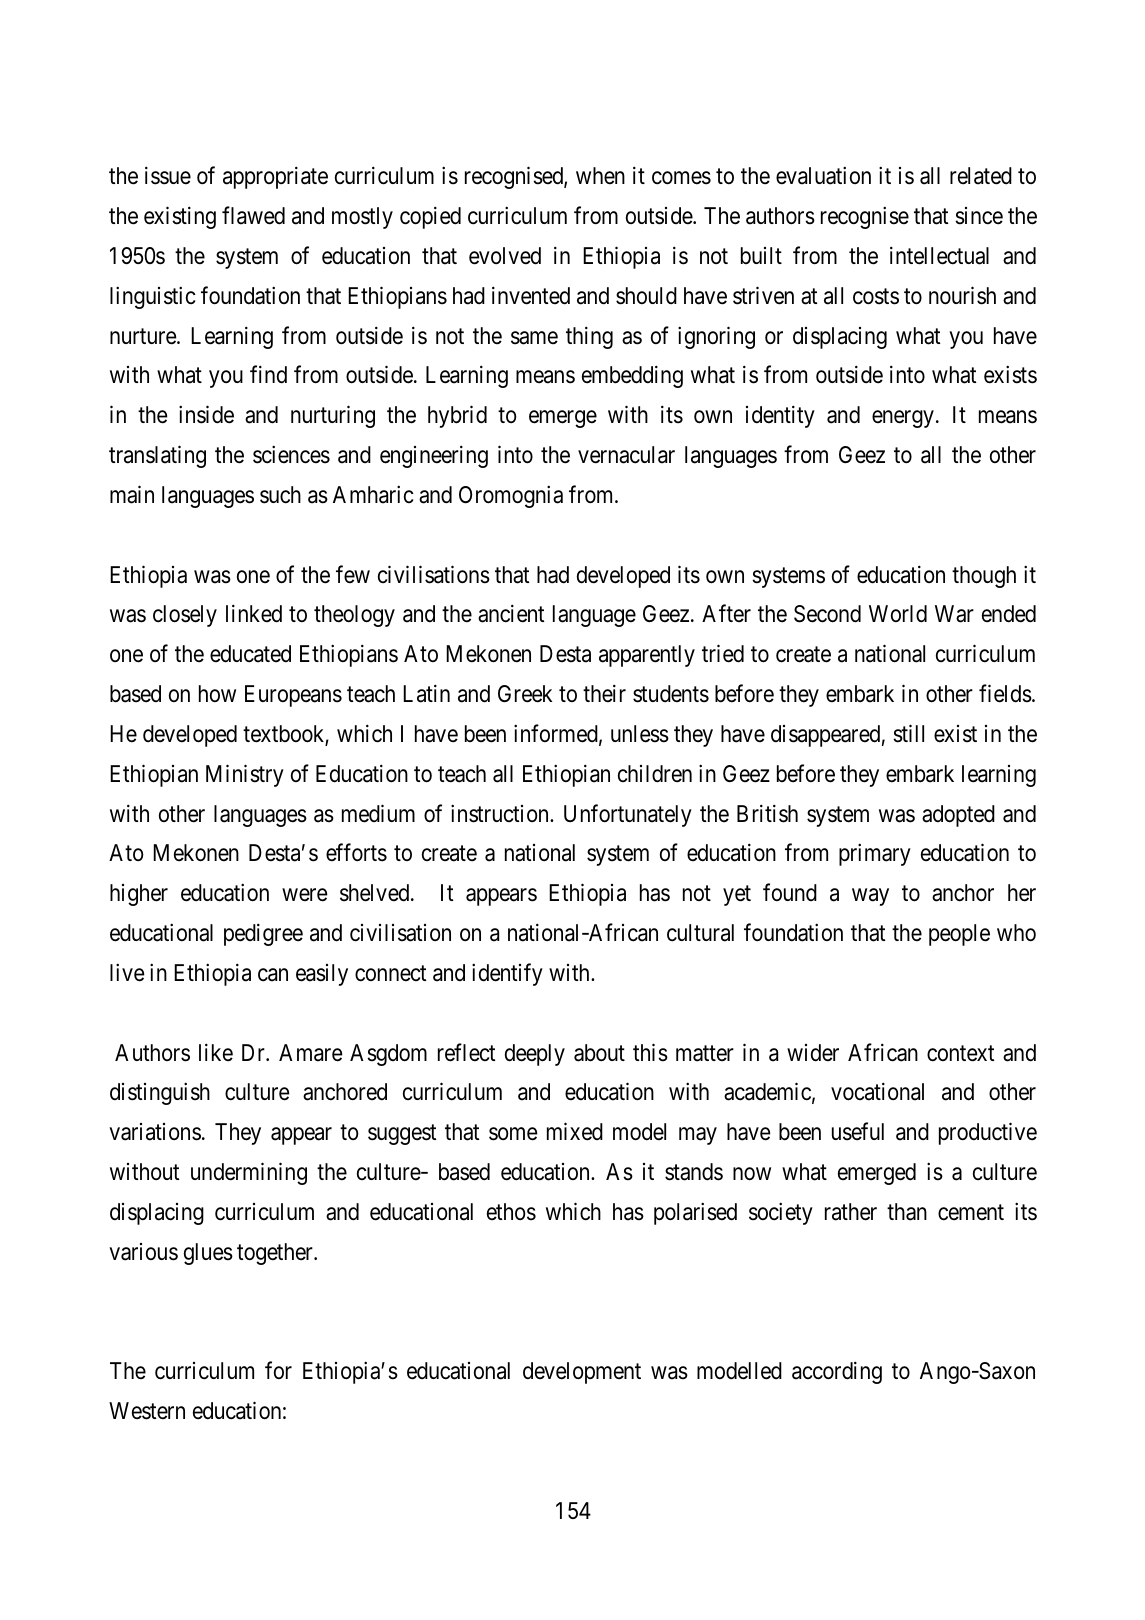 This image has width=1145, height=1620. What do you see at coordinates (898, 614) in the image?
I see `World` at bounding box center [898, 614].
